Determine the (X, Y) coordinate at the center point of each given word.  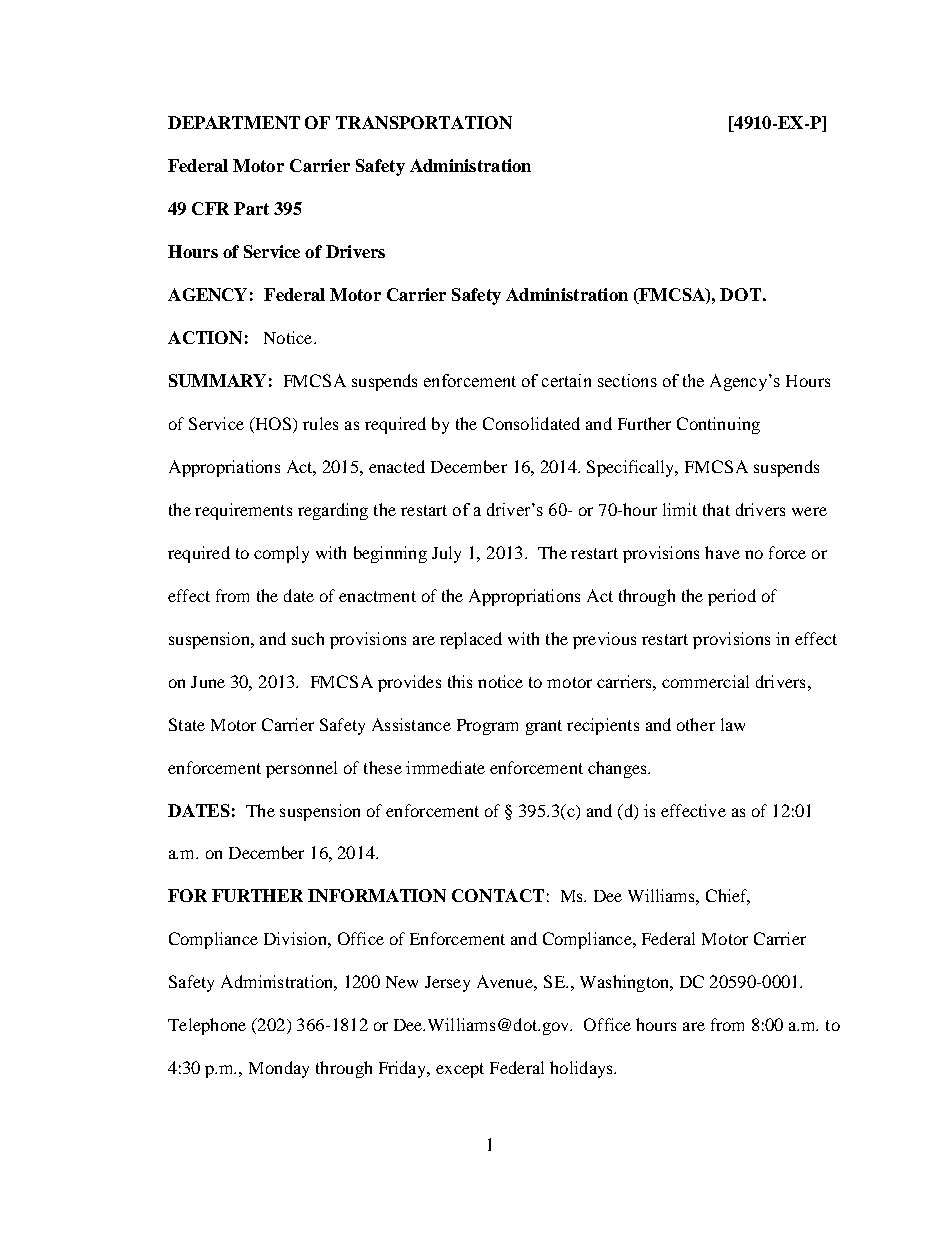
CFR (210, 208)
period (732, 597)
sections (627, 380)
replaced (471, 640)
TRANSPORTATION (424, 122)
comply (281, 554)
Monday (279, 1069)
